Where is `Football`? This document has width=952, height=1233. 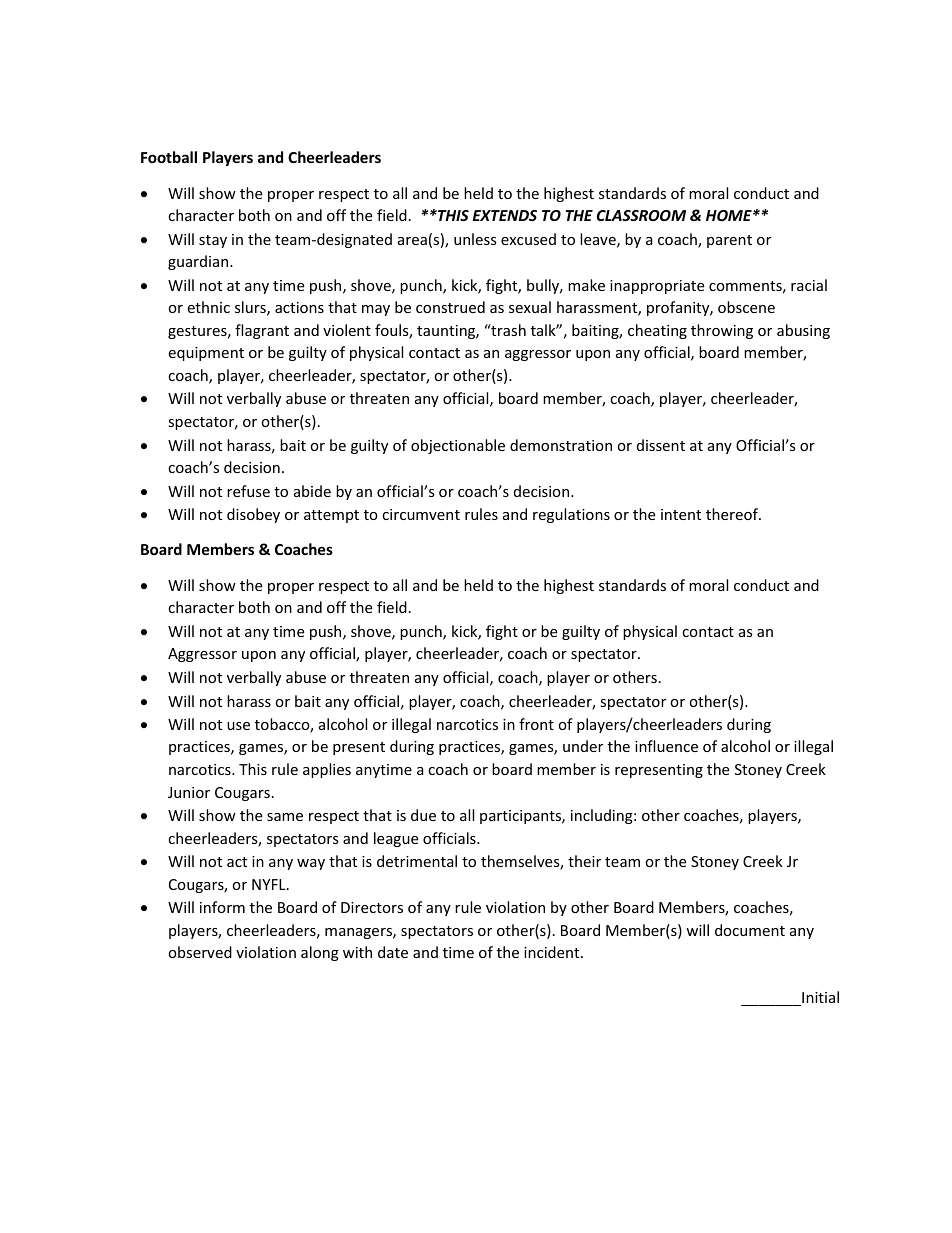 Football is located at coordinates (169, 157).
